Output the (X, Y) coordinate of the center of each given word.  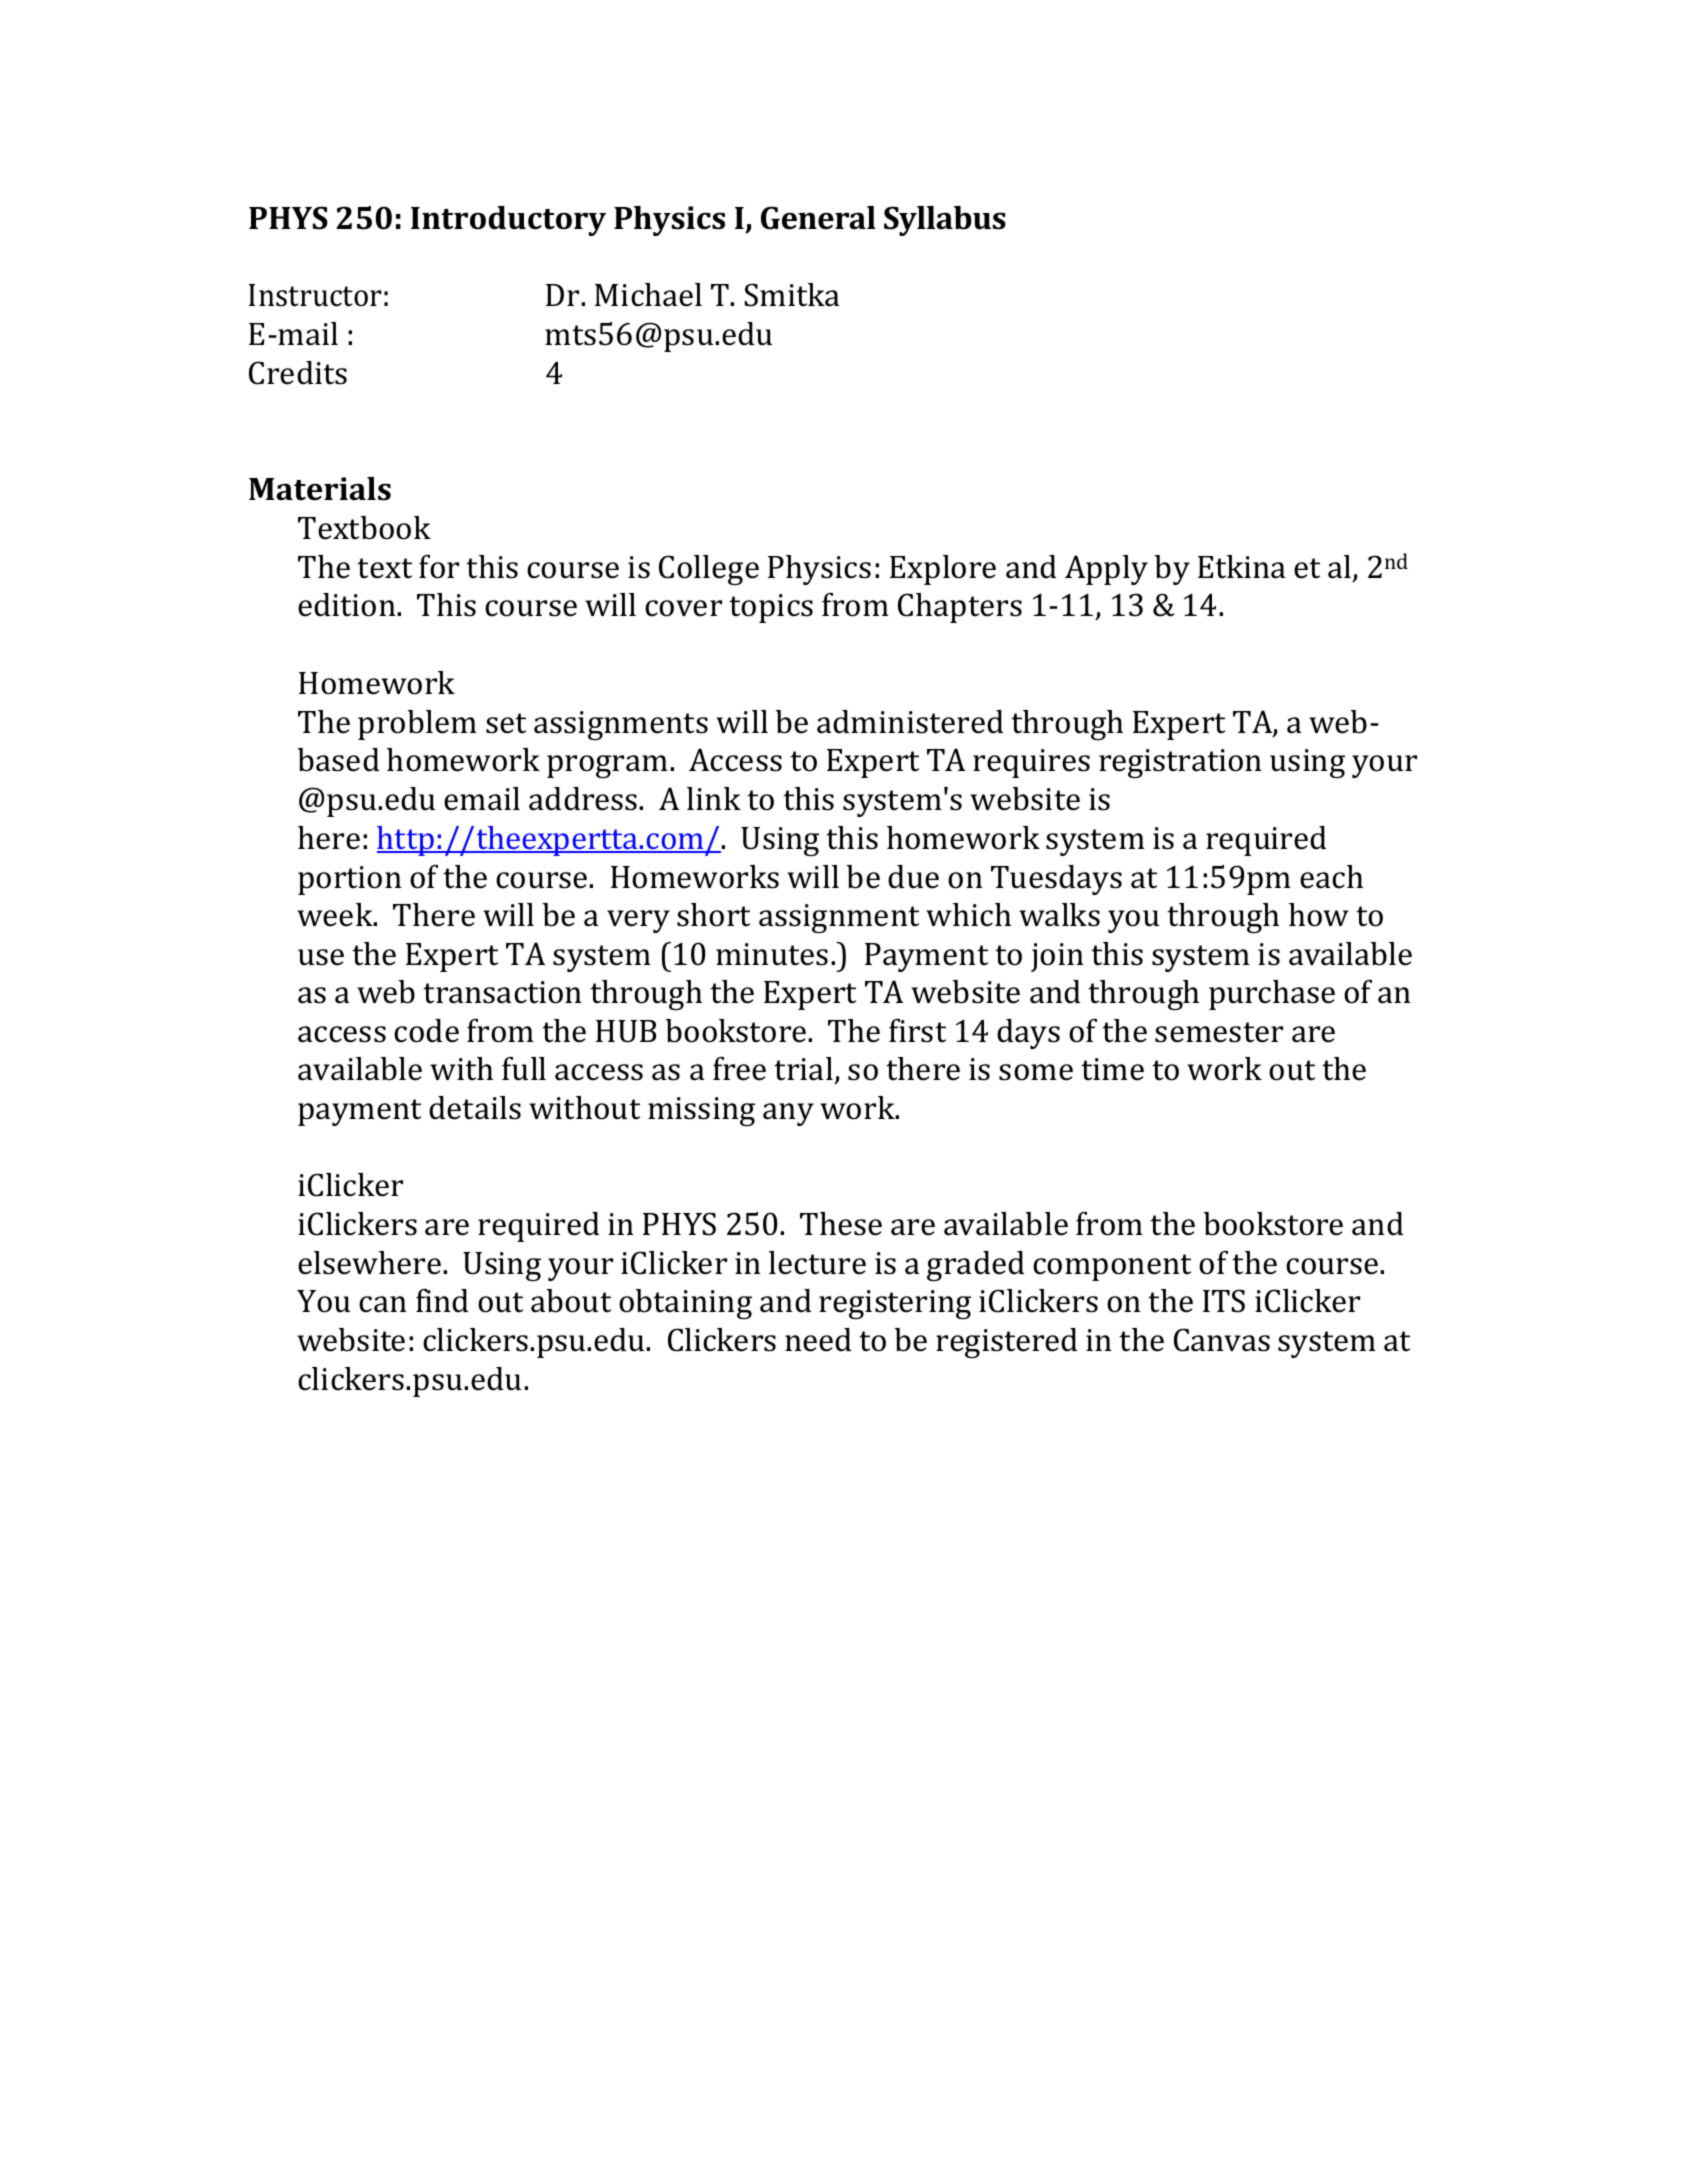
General (818, 218)
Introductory (508, 221)
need (818, 1340)
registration (1180, 764)
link (714, 798)
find (442, 1301)
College (709, 570)
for (439, 567)
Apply (1106, 570)
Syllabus (945, 221)
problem (417, 725)
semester (1219, 1032)
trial (803, 1069)
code (426, 1031)
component (1112, 1267)
